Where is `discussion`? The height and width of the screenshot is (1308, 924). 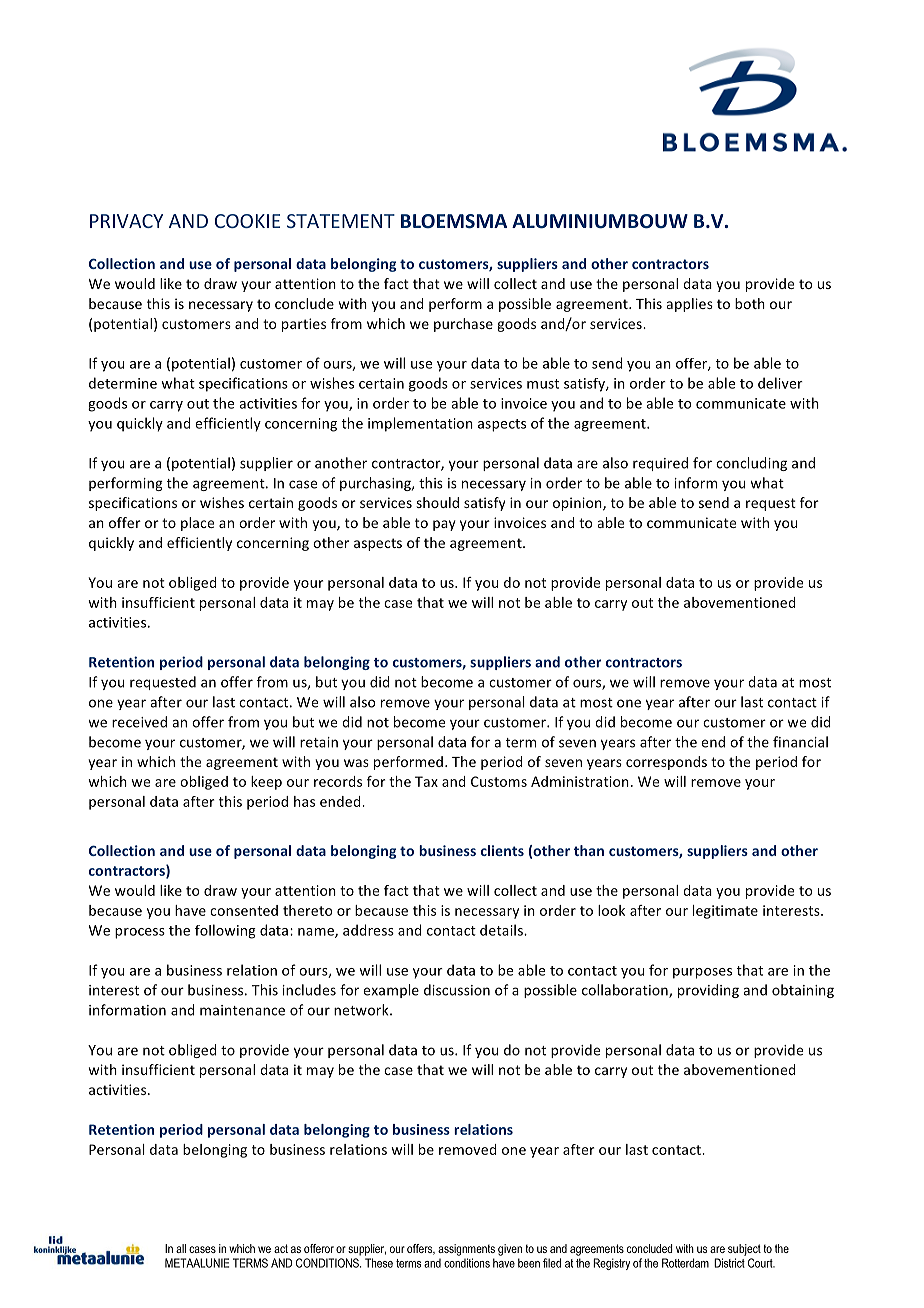
discussion is located at coordinates (457, 990).
